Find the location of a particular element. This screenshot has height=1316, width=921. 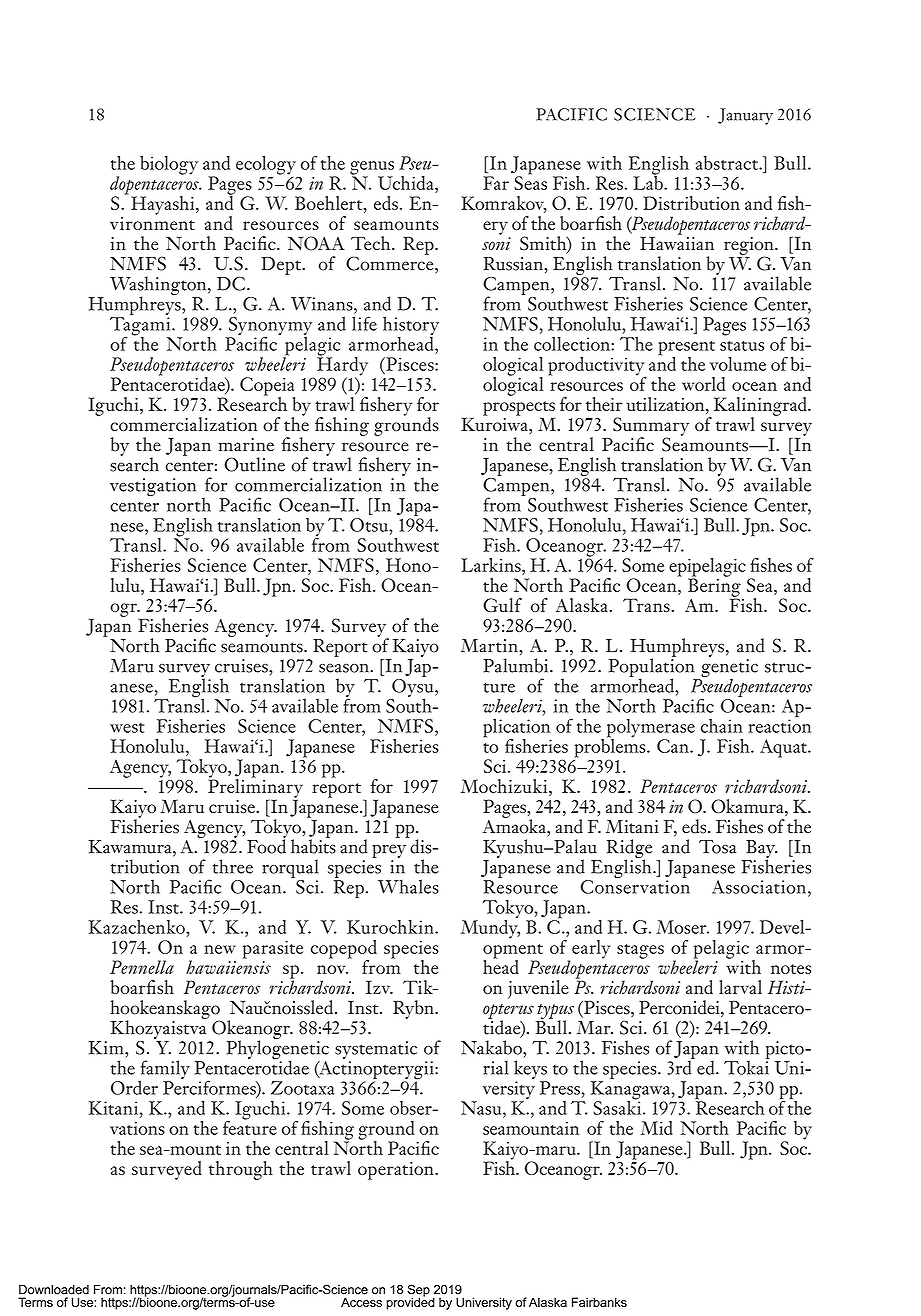

Gulf is located at coordinates (502, 605).
